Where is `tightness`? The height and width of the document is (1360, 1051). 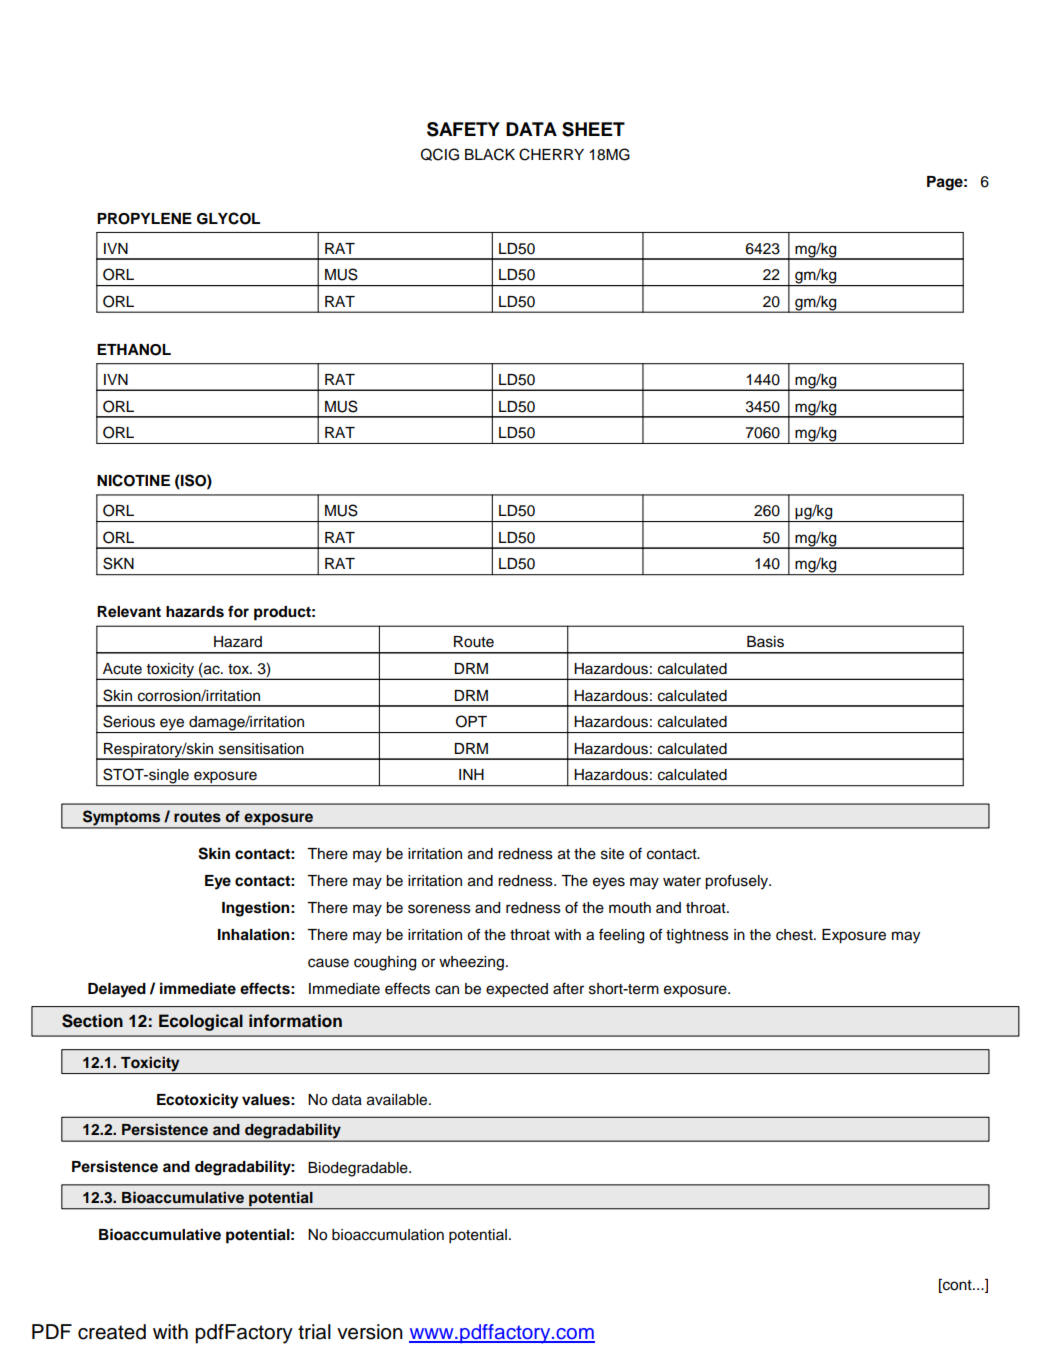
tightness is located at coordinates (697, 936).
